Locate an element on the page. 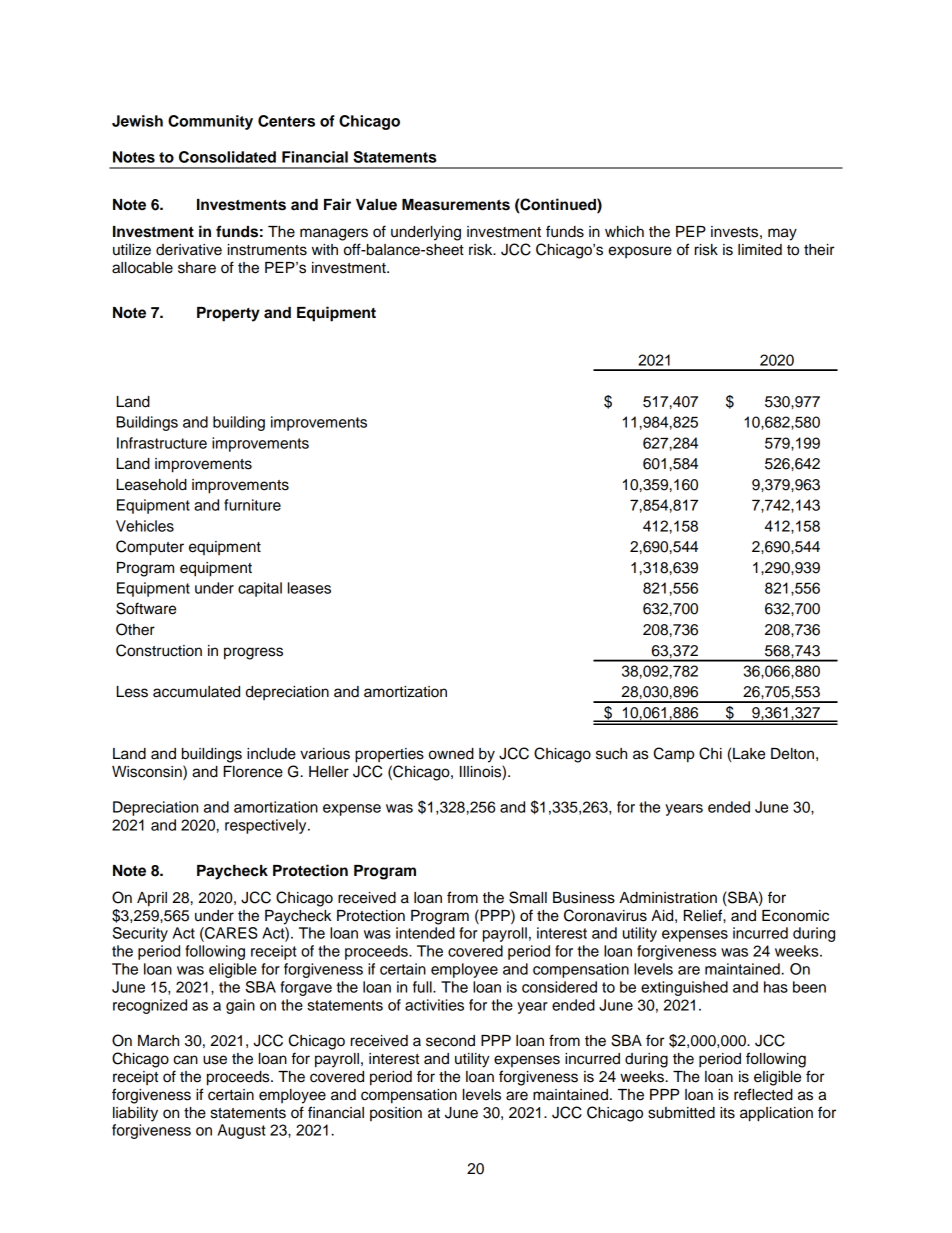  limited is located at coordinates (760, 250).
